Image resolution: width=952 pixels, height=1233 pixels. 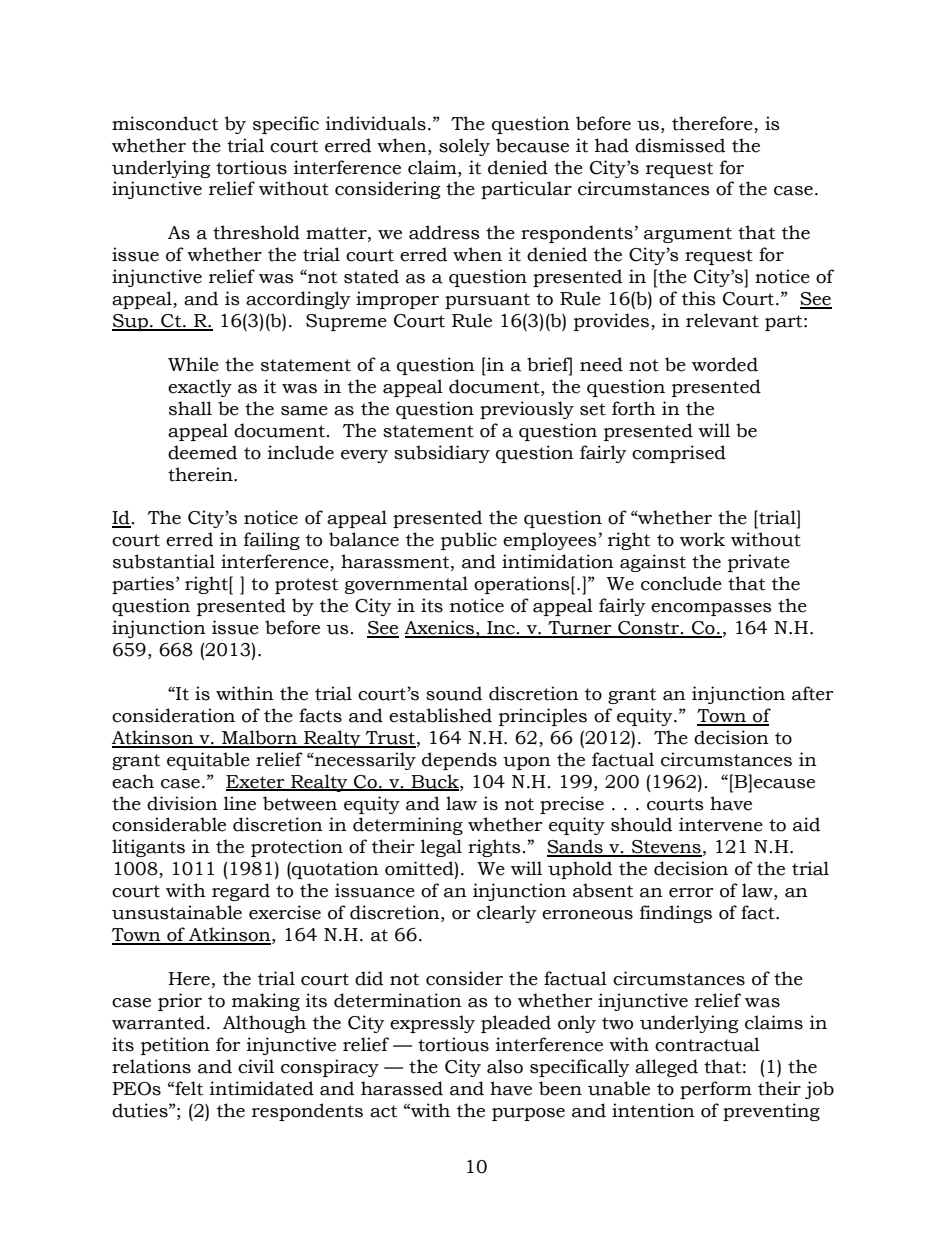 I want to click on dismissed, so click(x=680, y=145).
